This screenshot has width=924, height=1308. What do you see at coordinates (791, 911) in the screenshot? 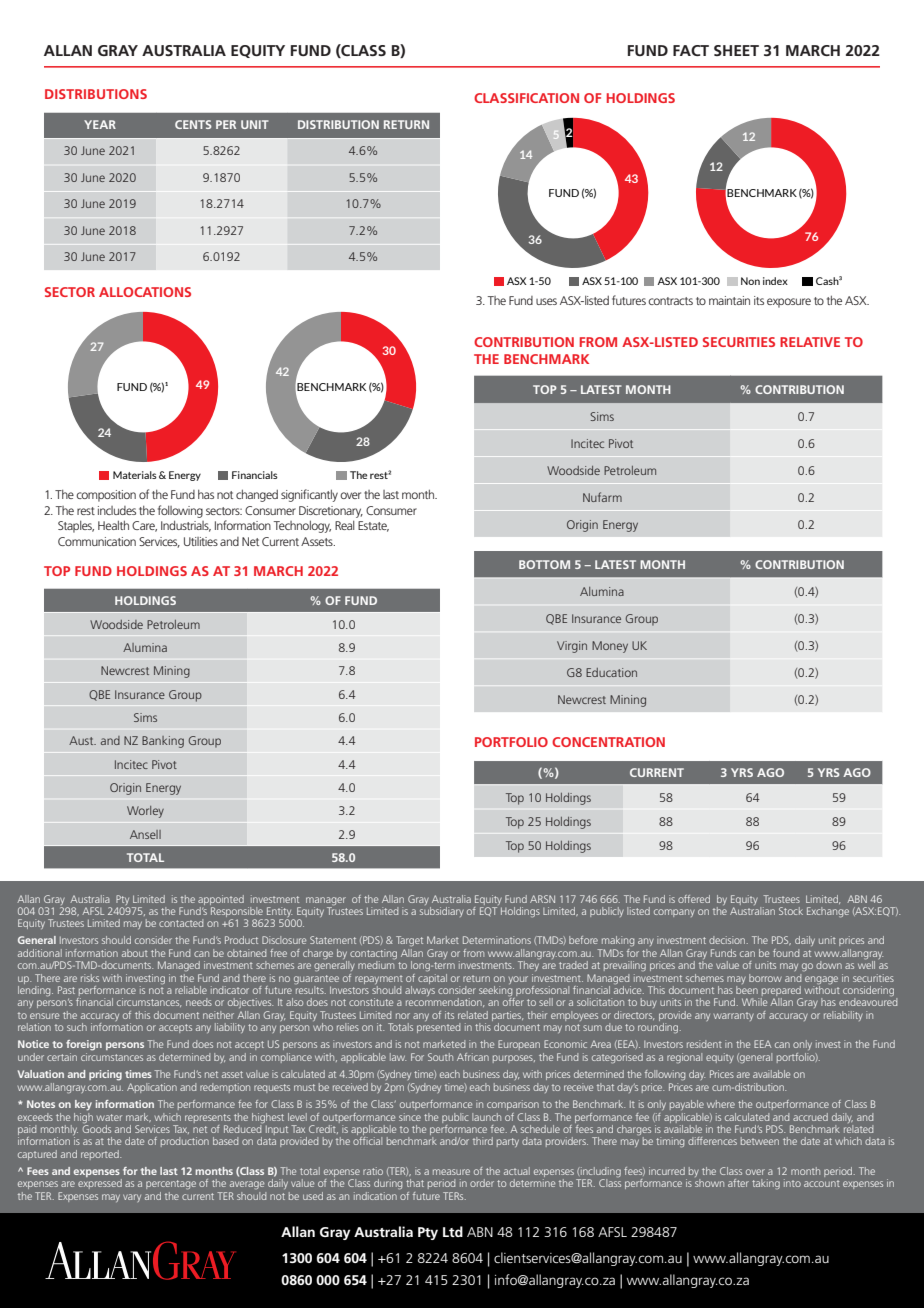
I see `Stock` at bounding box center [791, 911].
